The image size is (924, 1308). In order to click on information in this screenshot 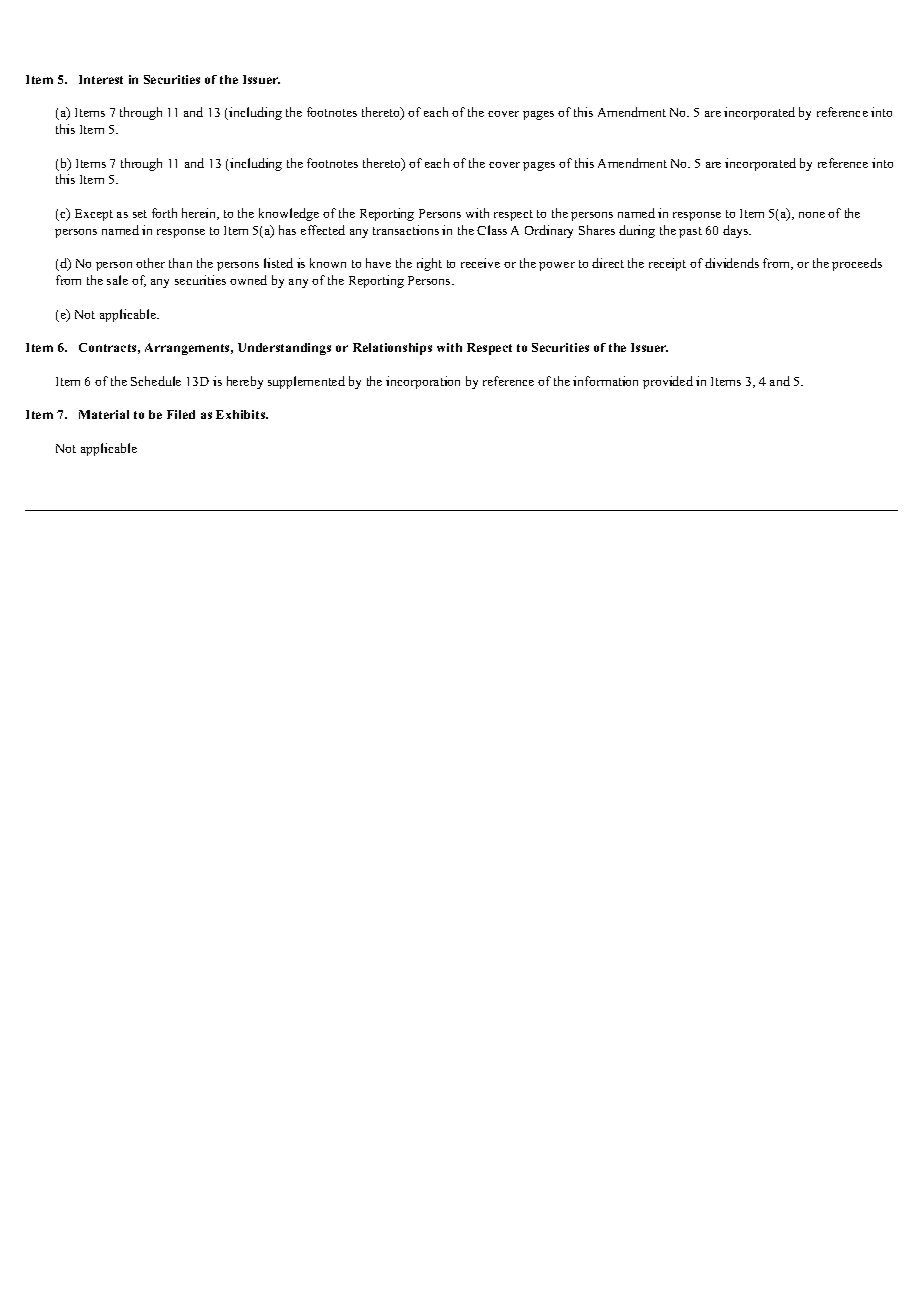, I will do `click(605, 381)`.
